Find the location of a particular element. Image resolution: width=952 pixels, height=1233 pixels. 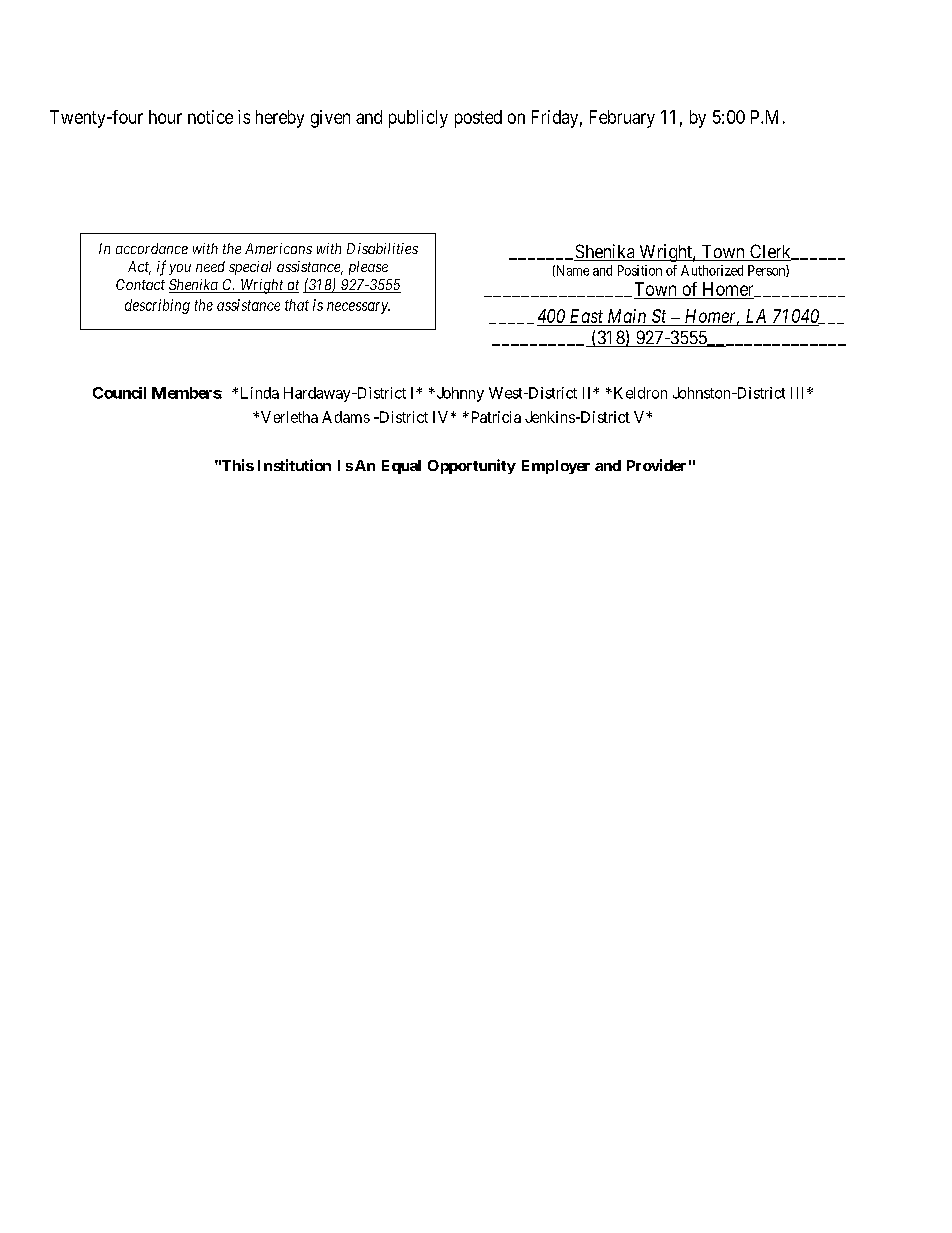

publicly is located at coordinates (418, 119).
